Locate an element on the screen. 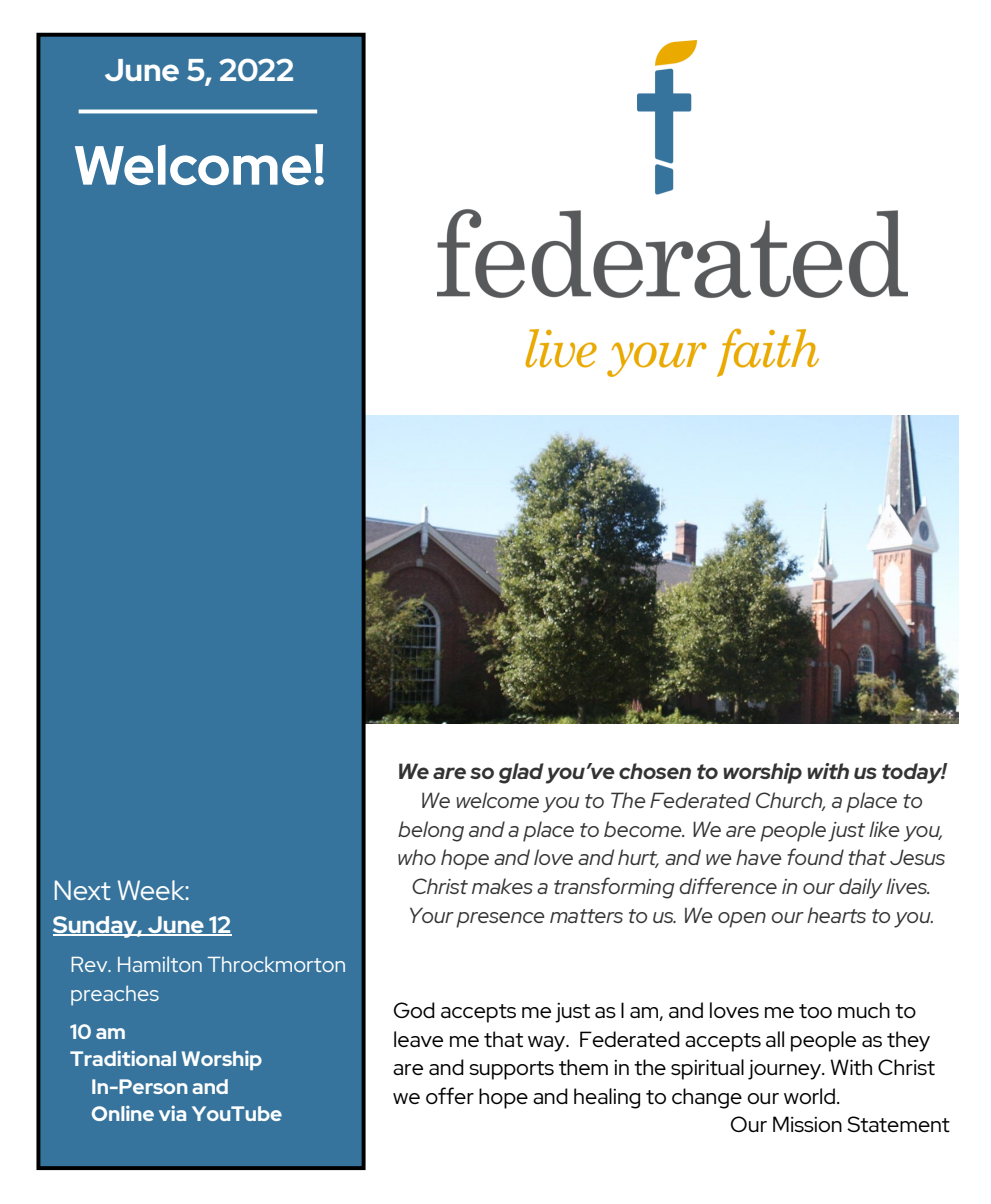 This screenshot has height=1204, width=991. makes is located at coordinates (502, 886).
